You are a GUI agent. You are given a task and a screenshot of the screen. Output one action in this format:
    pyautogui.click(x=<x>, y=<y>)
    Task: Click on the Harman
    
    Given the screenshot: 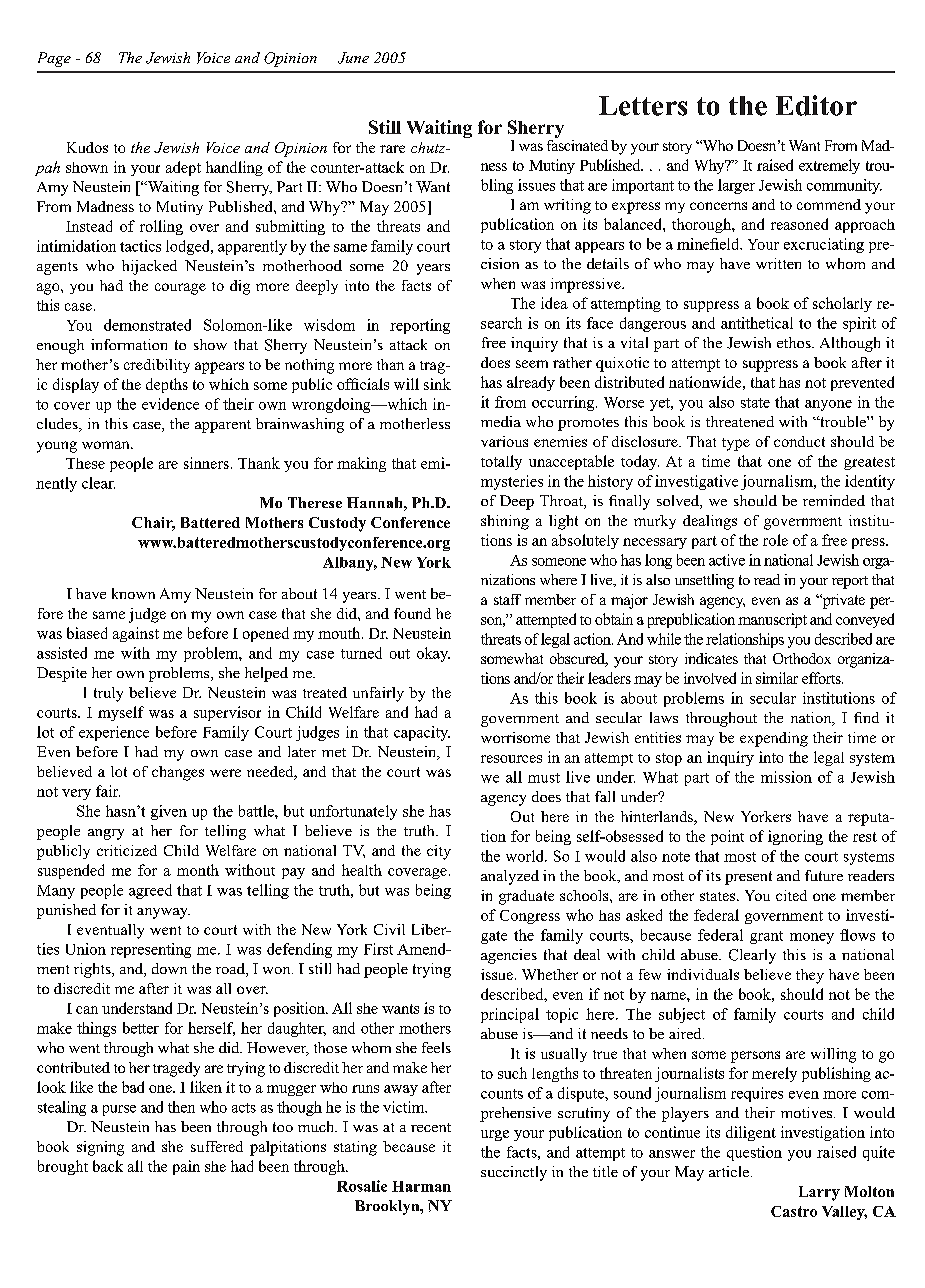 What is the action you would take?
    pyautogui.click(x=421, y=1186)
